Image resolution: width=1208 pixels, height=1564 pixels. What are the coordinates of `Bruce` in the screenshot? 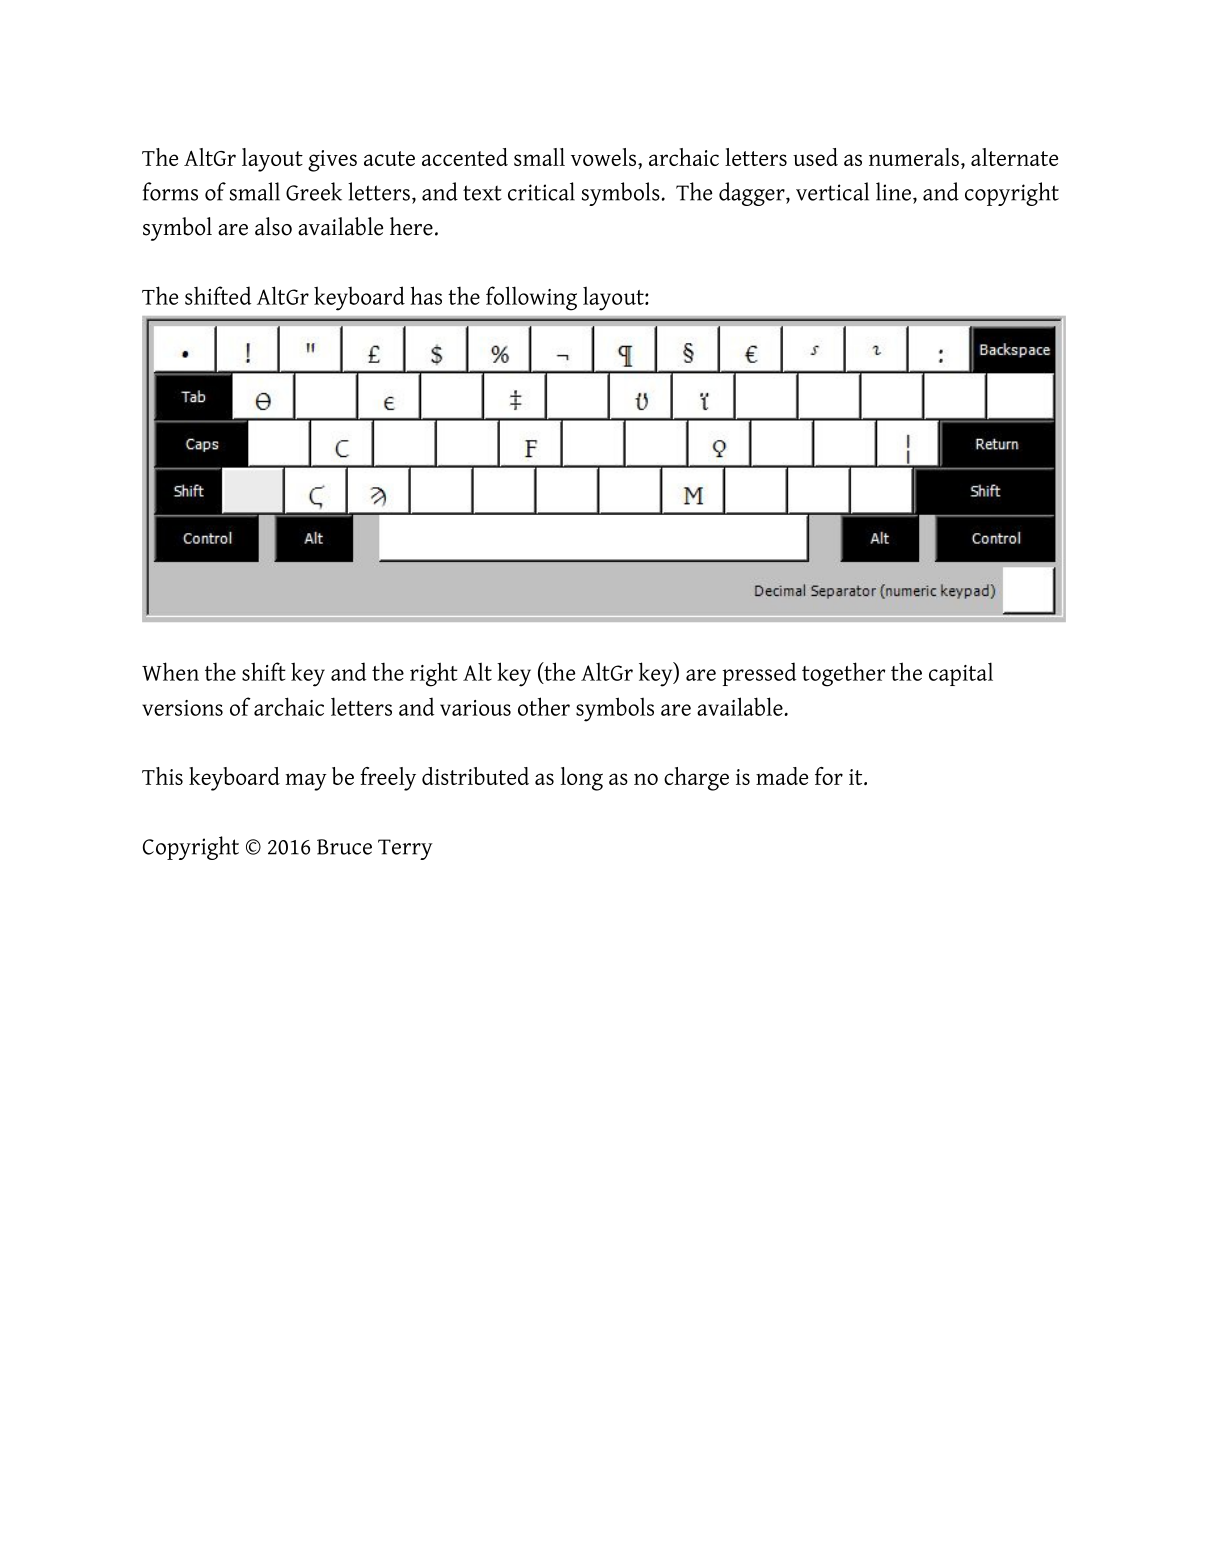 It's located at (344, 847).
